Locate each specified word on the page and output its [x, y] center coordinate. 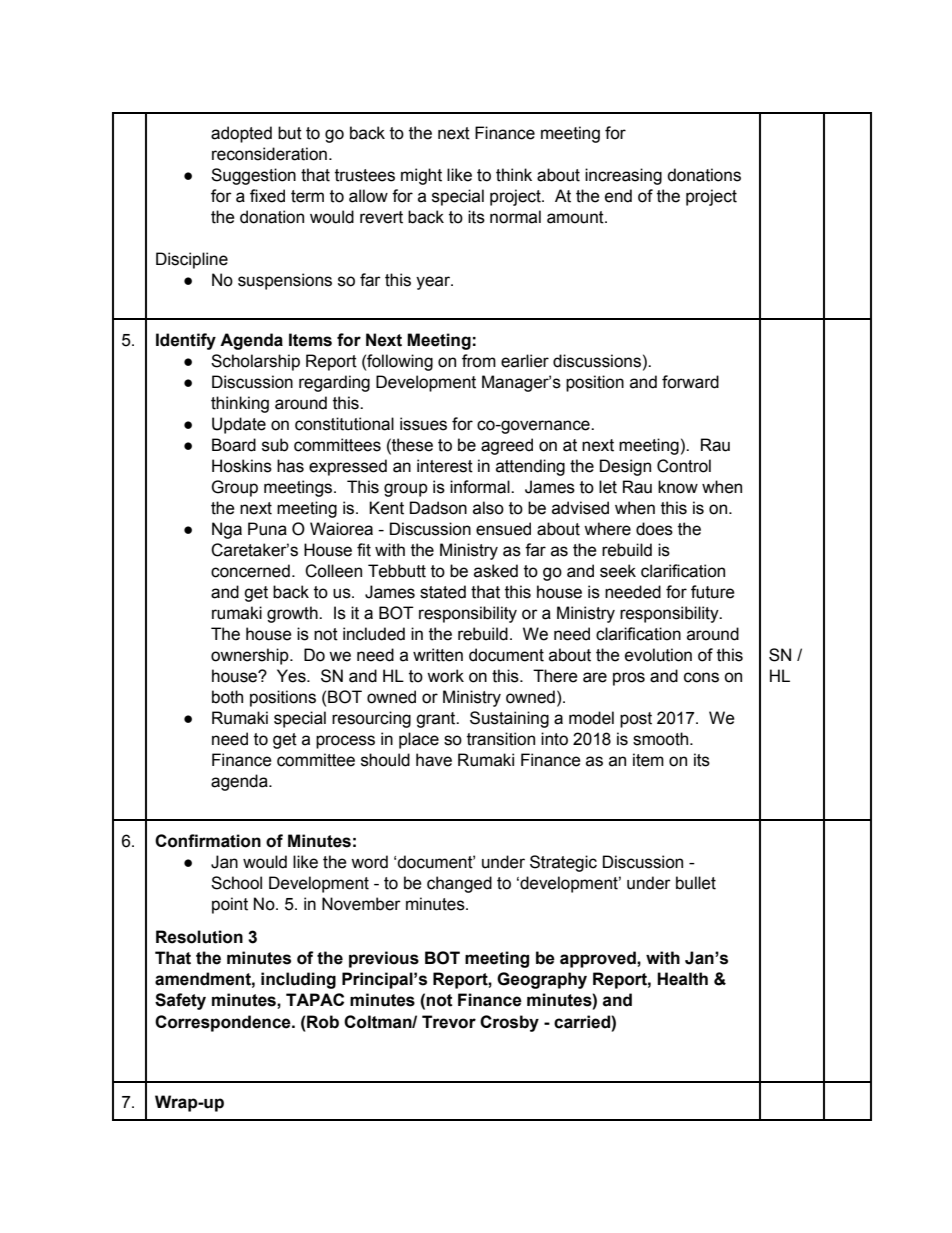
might [421, 176]
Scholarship [255, 362]
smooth [662, 739]
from [479, 361]
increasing [623, 176]
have [434, 760]
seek [618, 571]
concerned [250, 571]
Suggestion [253, 176]
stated [443, 592]
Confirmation [208, 841]
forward [690, 382]
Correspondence [224, 1023]
